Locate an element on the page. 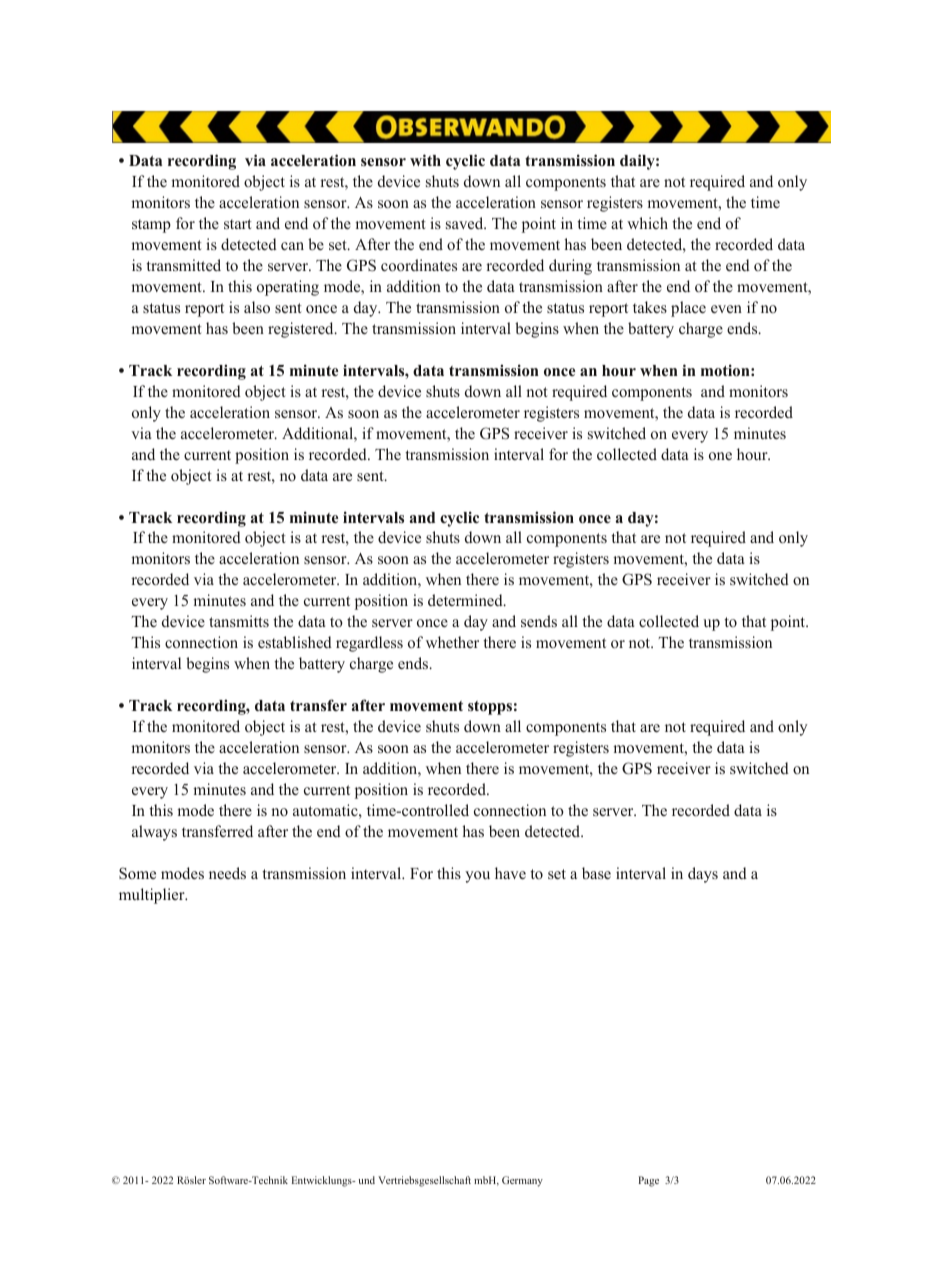 This image has width=943, height=1288. established is located at coordinates (295, 642).
